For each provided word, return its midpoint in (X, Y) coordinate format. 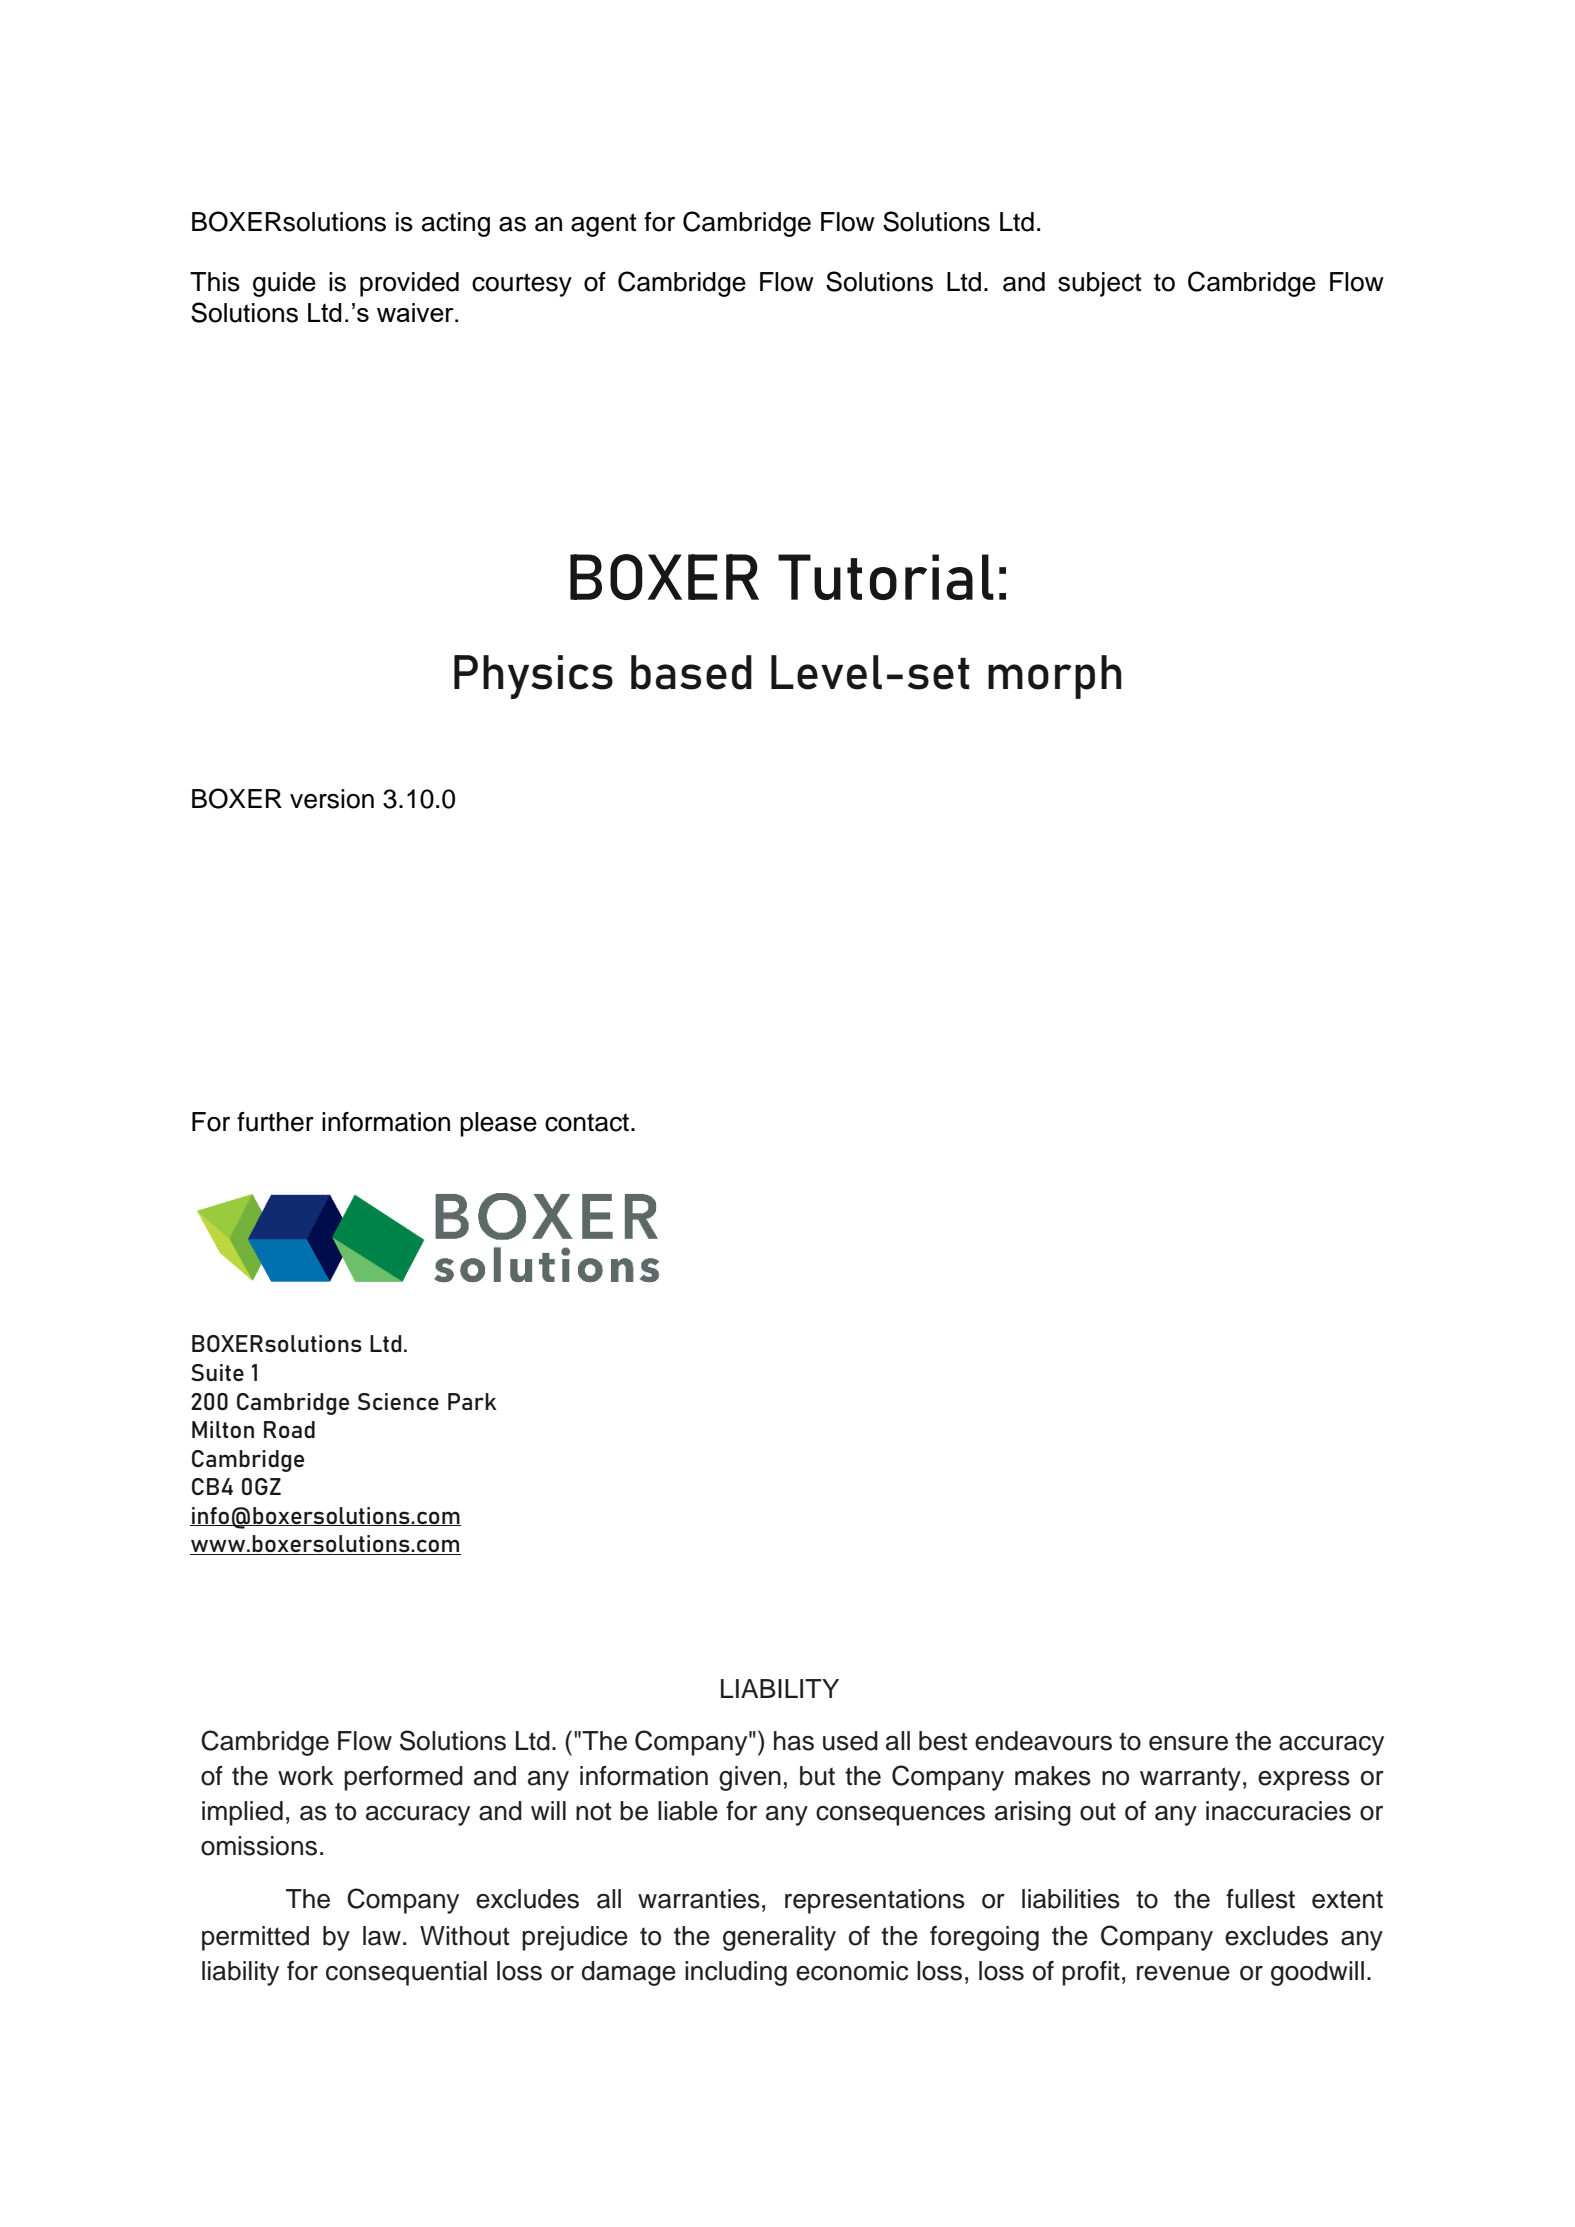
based (691, 672)
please (498, 1124)
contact (588, 1122)
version (332, 799)
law (382, 1936)
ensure (1188, 1743)
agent (604, 225)
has (794, 1741)
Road (289, 1429)
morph (1055, 677)
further (275, 1122)
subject (1100, 284)
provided (409, 284)
